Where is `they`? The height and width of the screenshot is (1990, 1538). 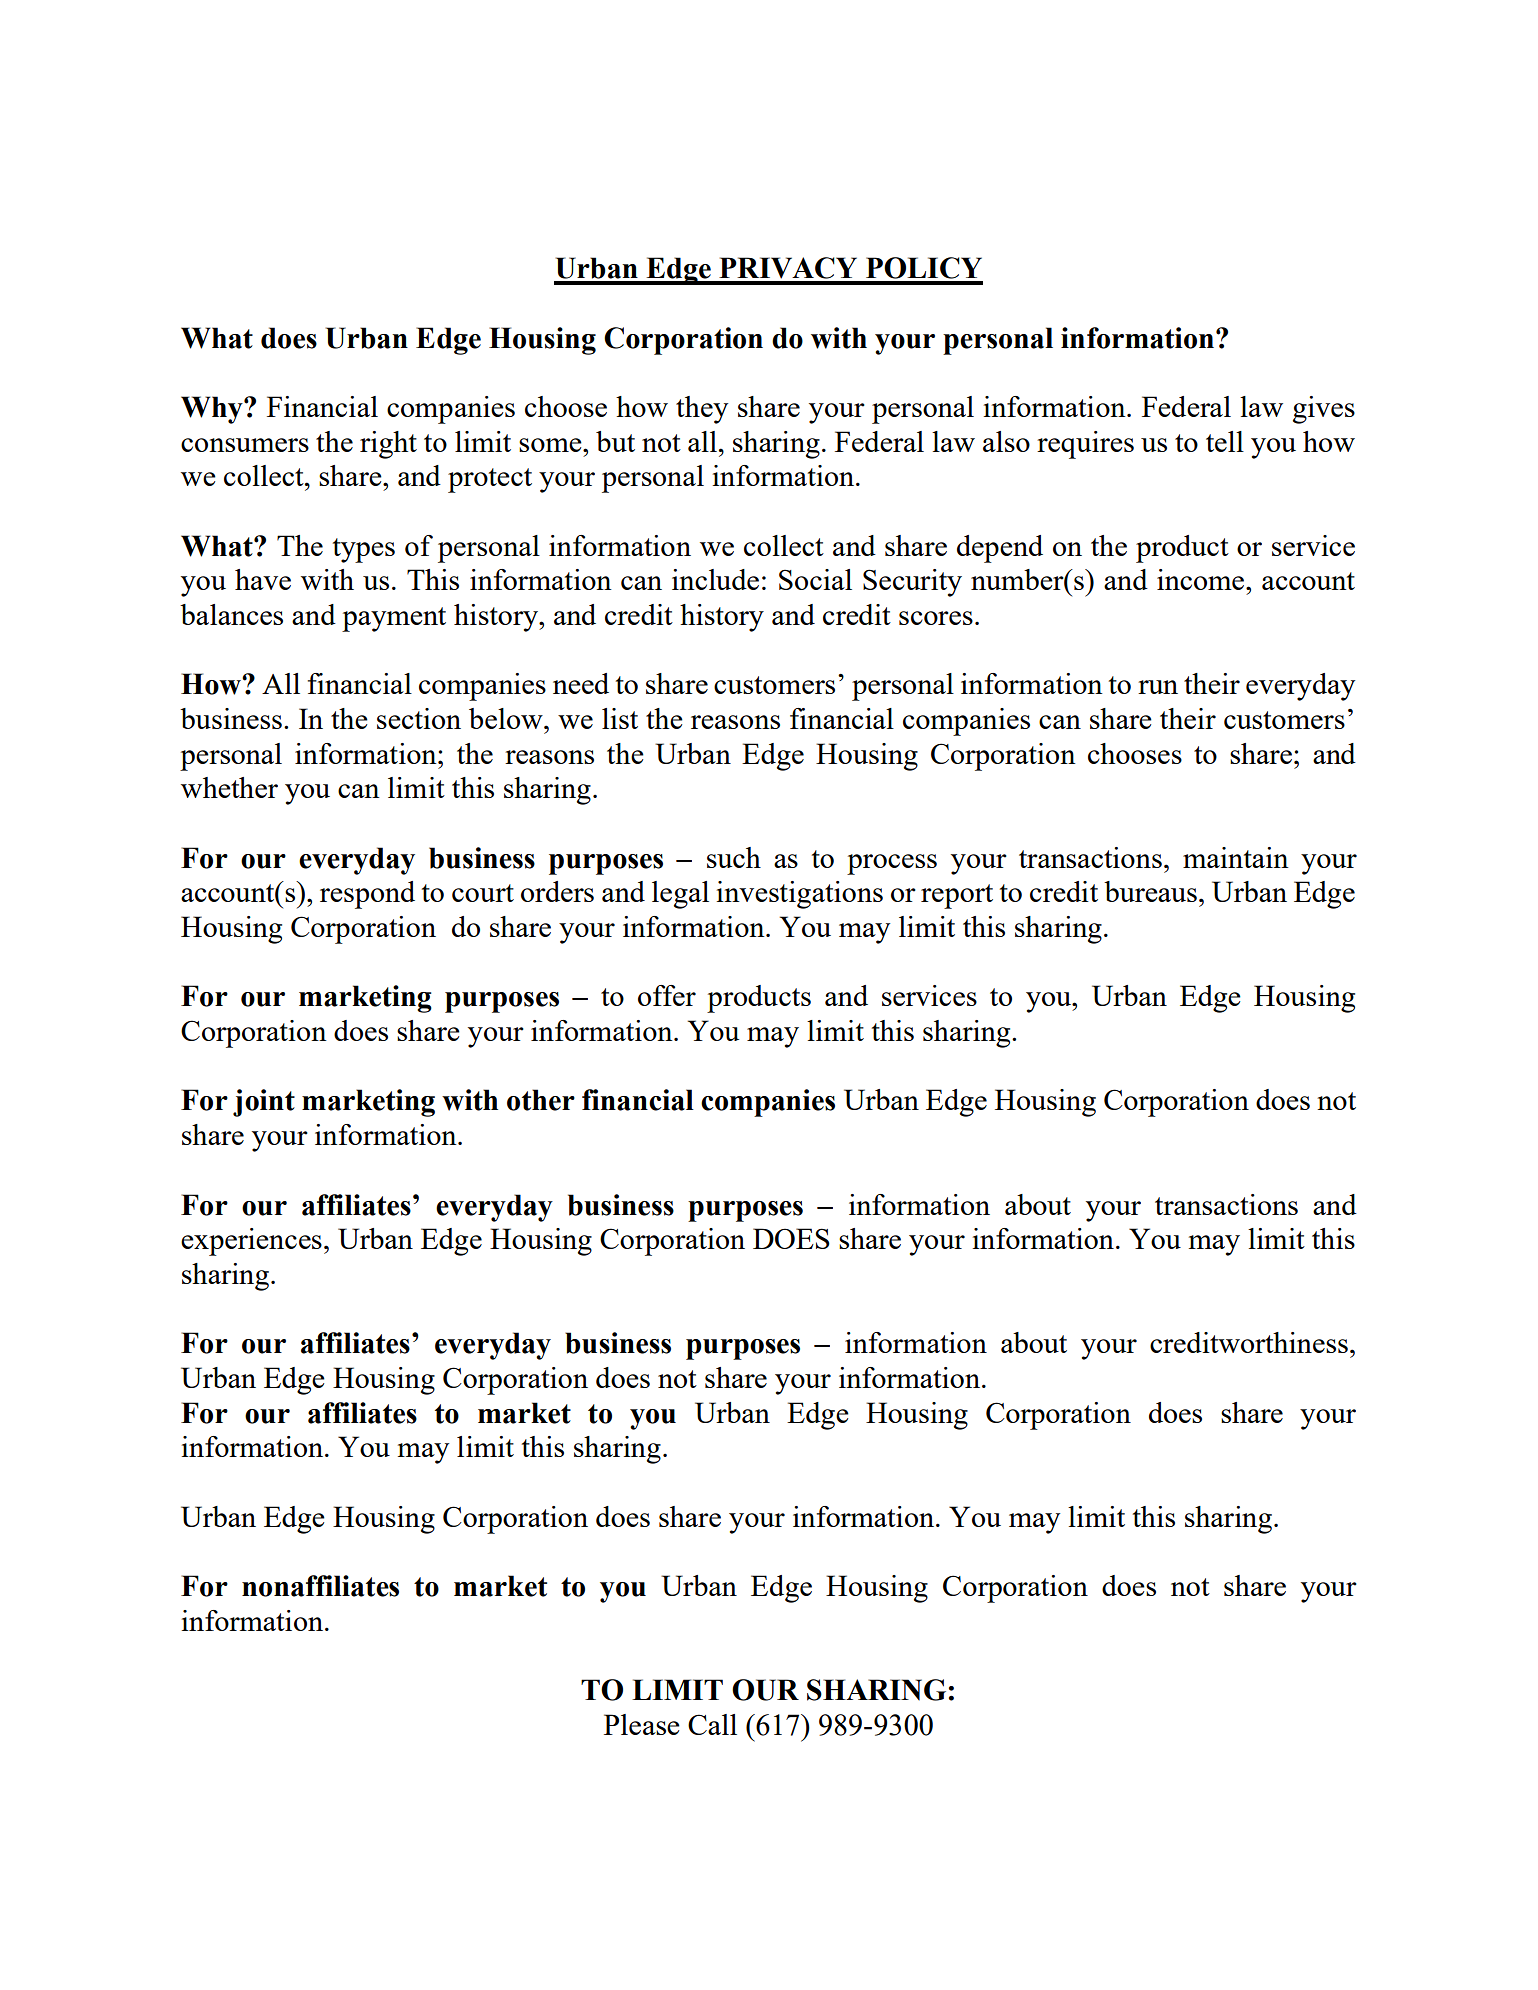 they is located at coordinates (702, 410).
